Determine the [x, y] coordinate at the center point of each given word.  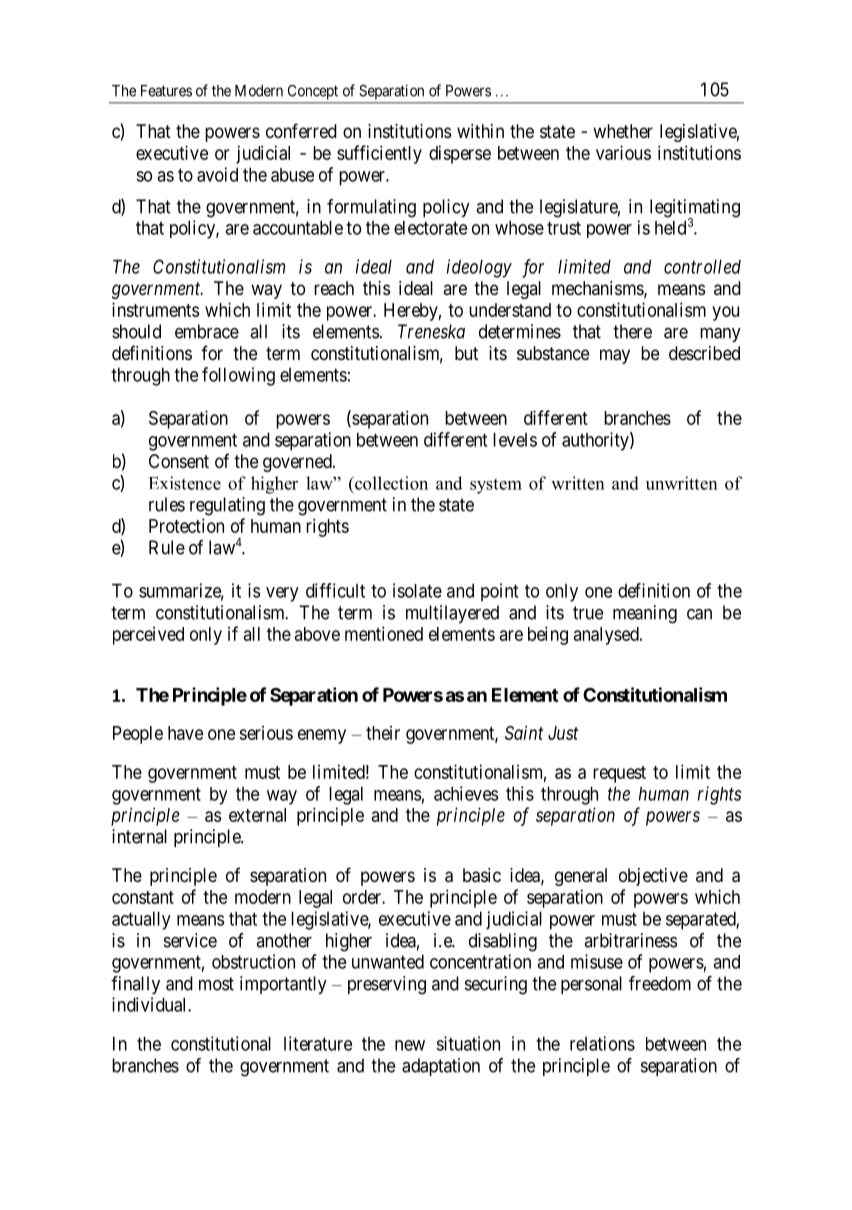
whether [623, 131]
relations [602, 1043]
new [410, 1045]
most [216, 984]
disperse [460, 154]
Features [166, 91]
